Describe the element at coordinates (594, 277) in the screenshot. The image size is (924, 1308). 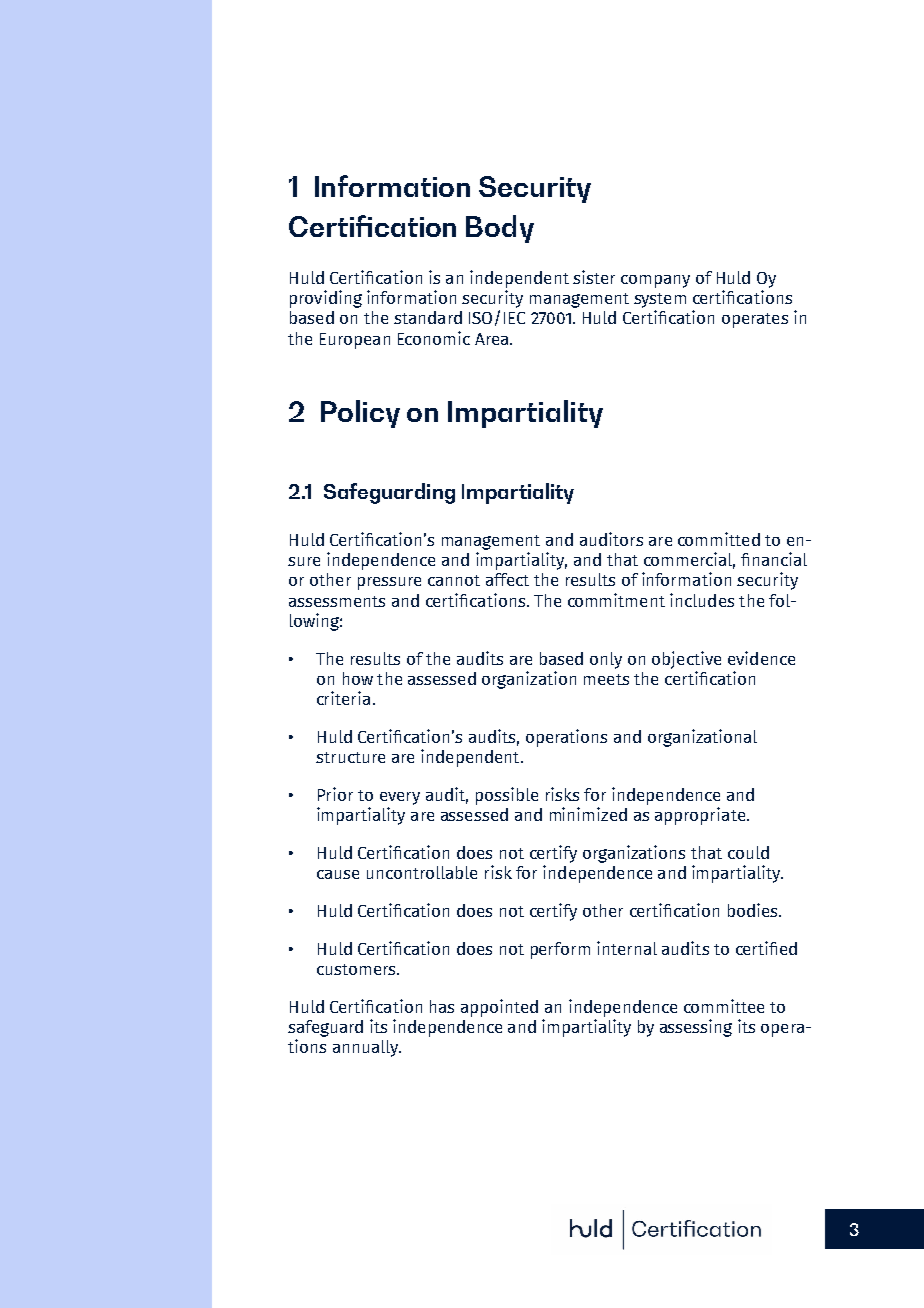
I see `sister` at that location.
